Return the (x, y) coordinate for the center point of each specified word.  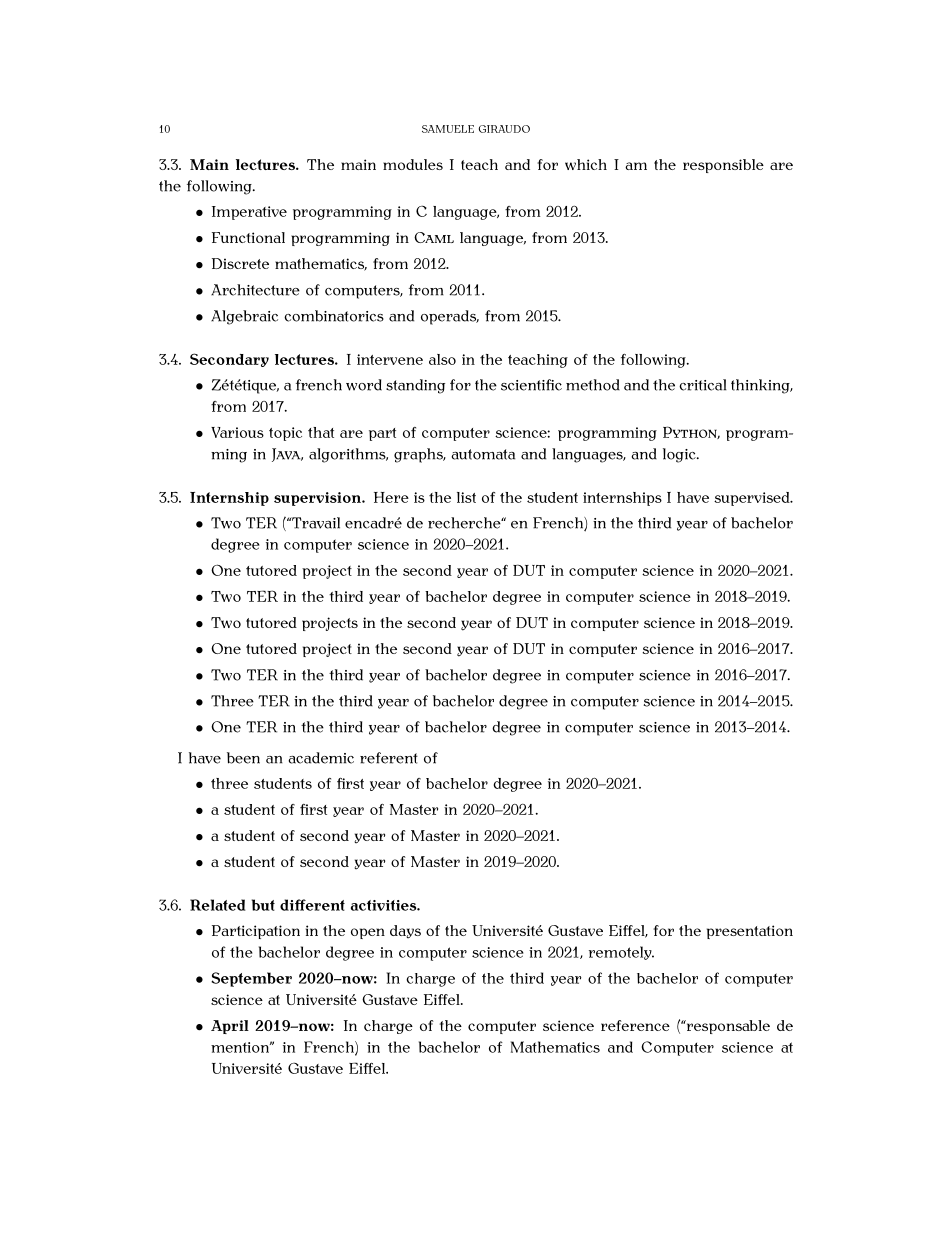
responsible (723, 166)
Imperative (249, 213)
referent (389, 758)
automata (483, 454)
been (243, 758)
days (405, 932)
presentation (750, 932)
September (251, 979)
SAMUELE (448, 129)
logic (680, 455)
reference (635, 1025)
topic (285, 434)
